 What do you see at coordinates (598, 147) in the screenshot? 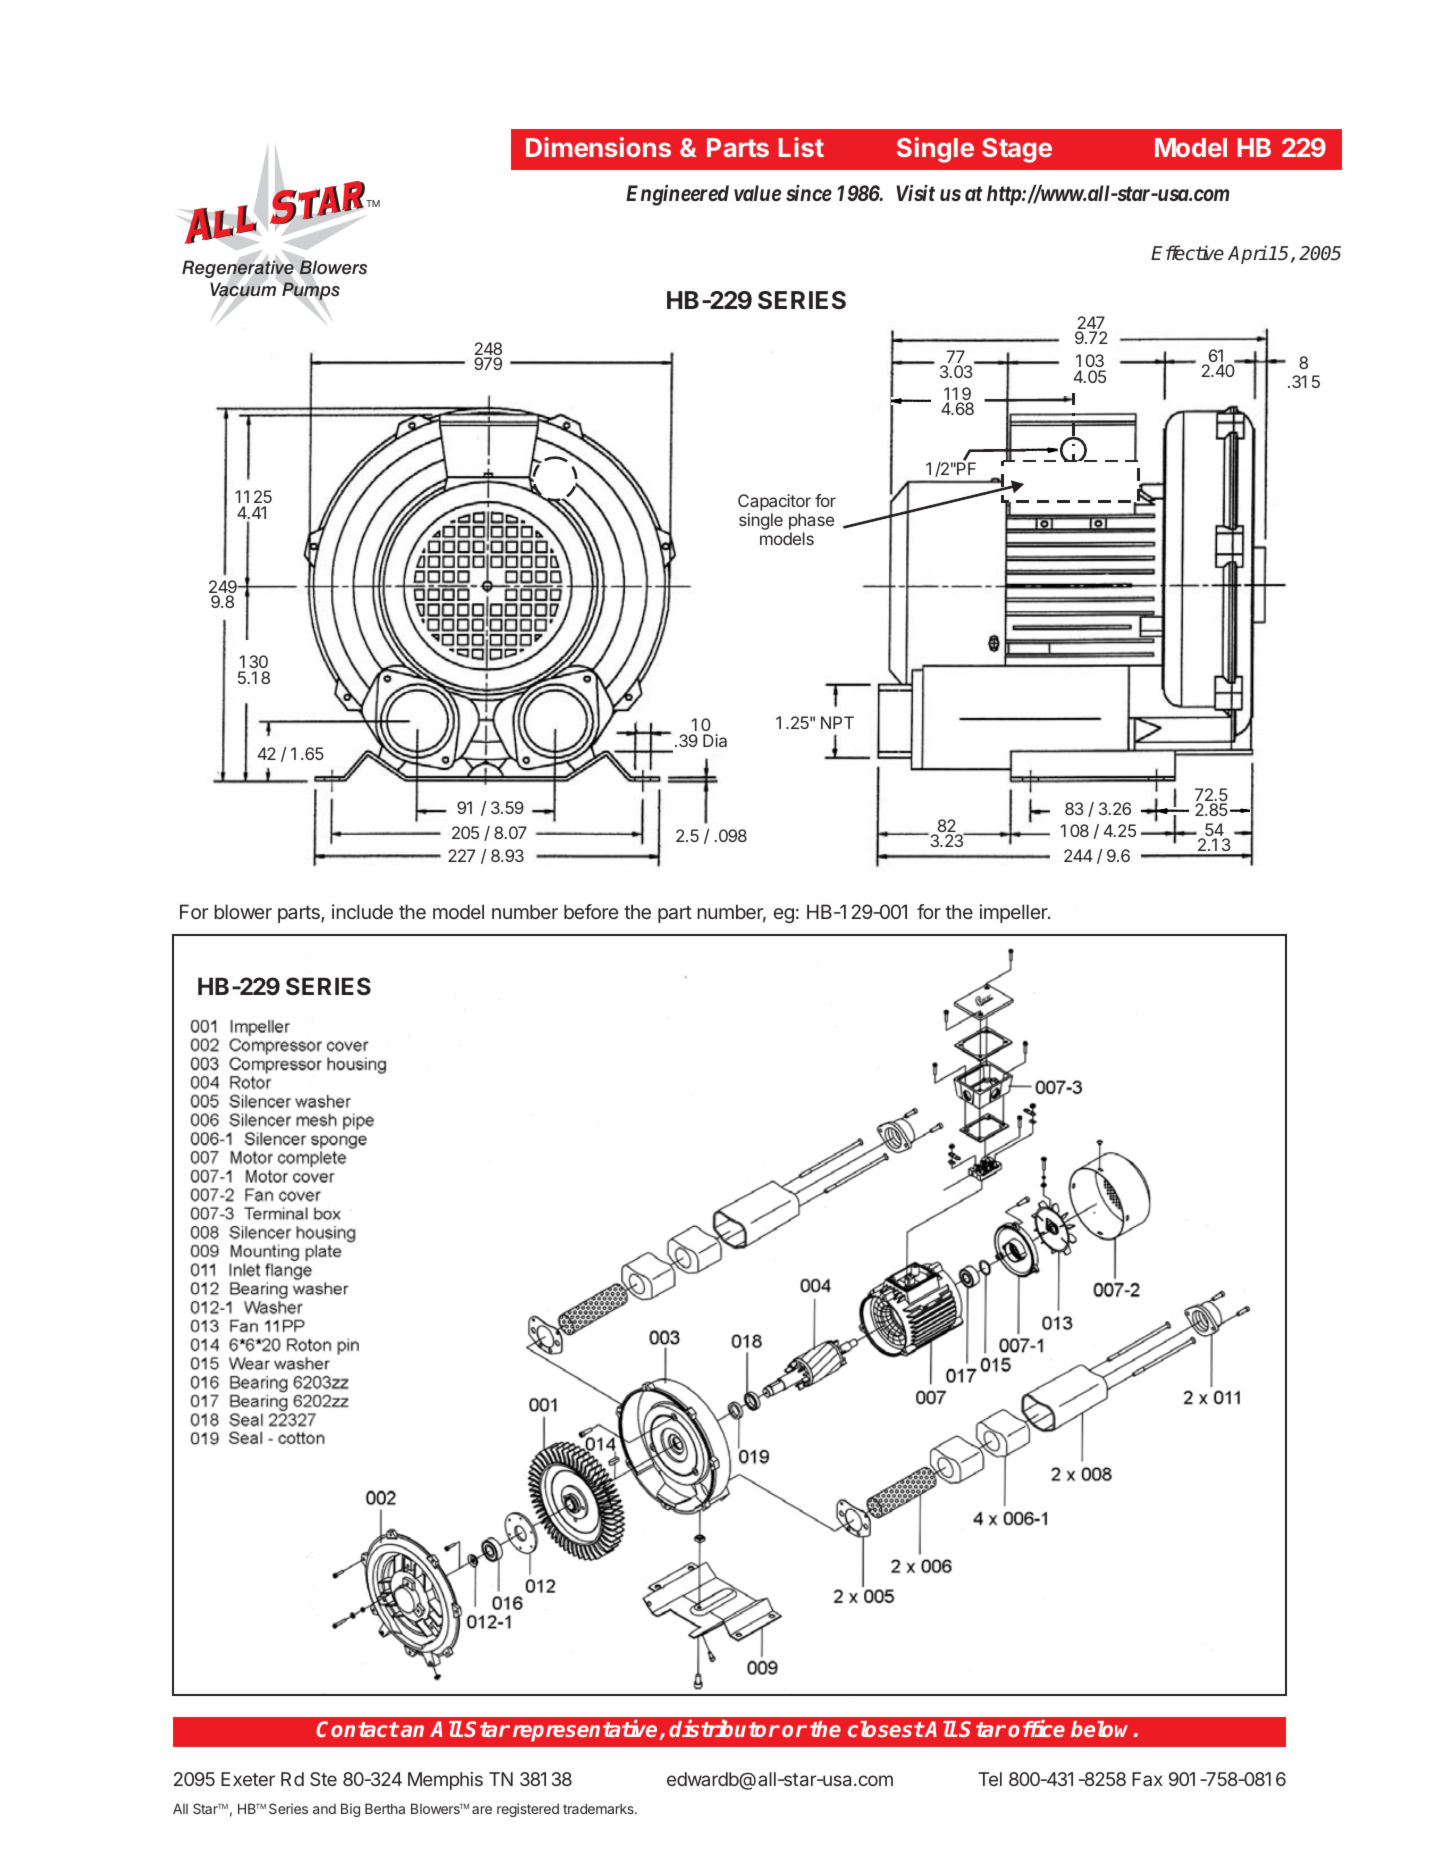
I see `Dimensions` at bounding box center [598, 147].
